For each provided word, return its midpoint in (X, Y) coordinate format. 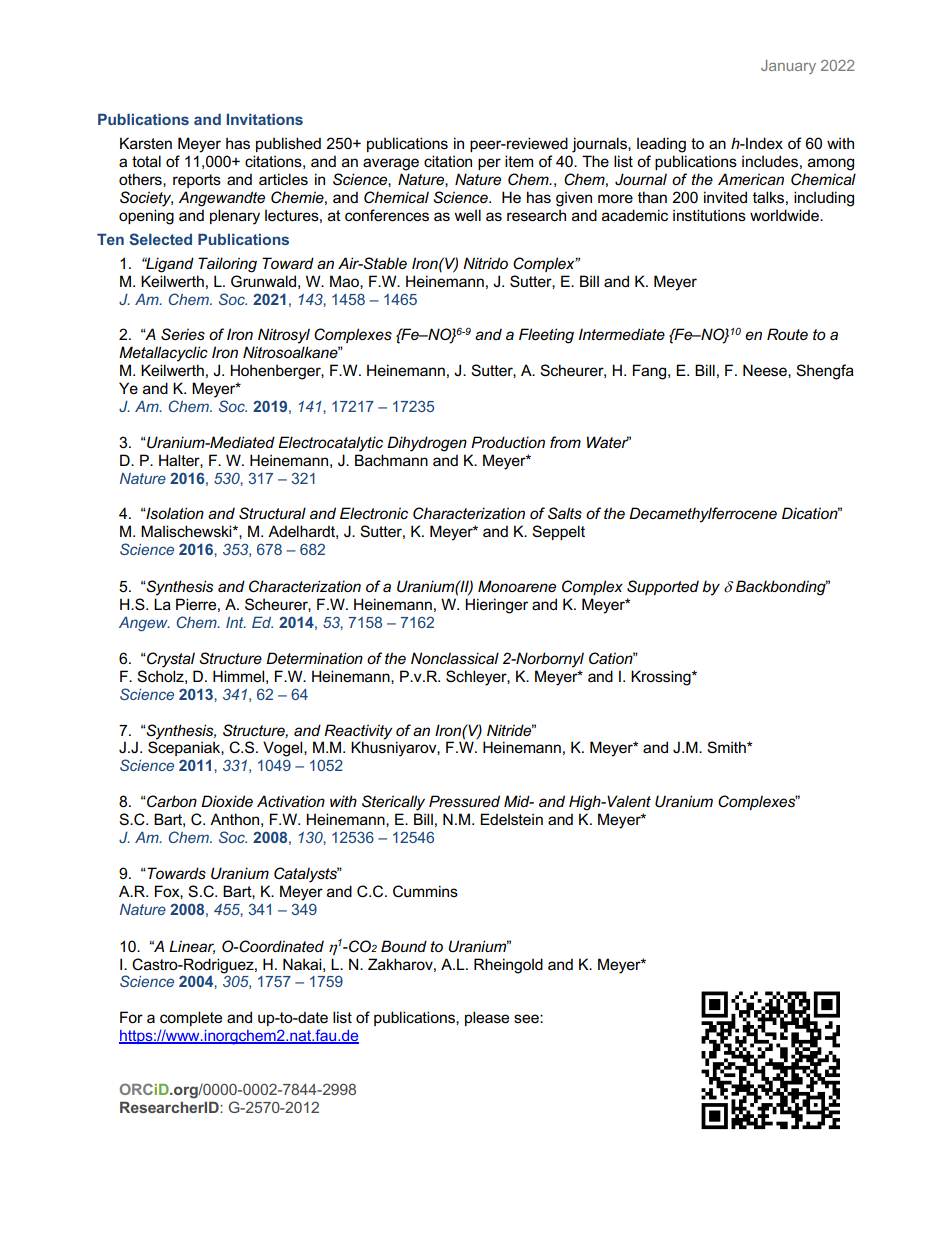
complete (191, 1018)
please (487, 1018)
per (489, 164)
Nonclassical (455, 658)
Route (787, 334)
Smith (727, 747)
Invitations (265, 119)
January (788, 67)
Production (508, 442)
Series (183, 334)
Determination (314, 658)
